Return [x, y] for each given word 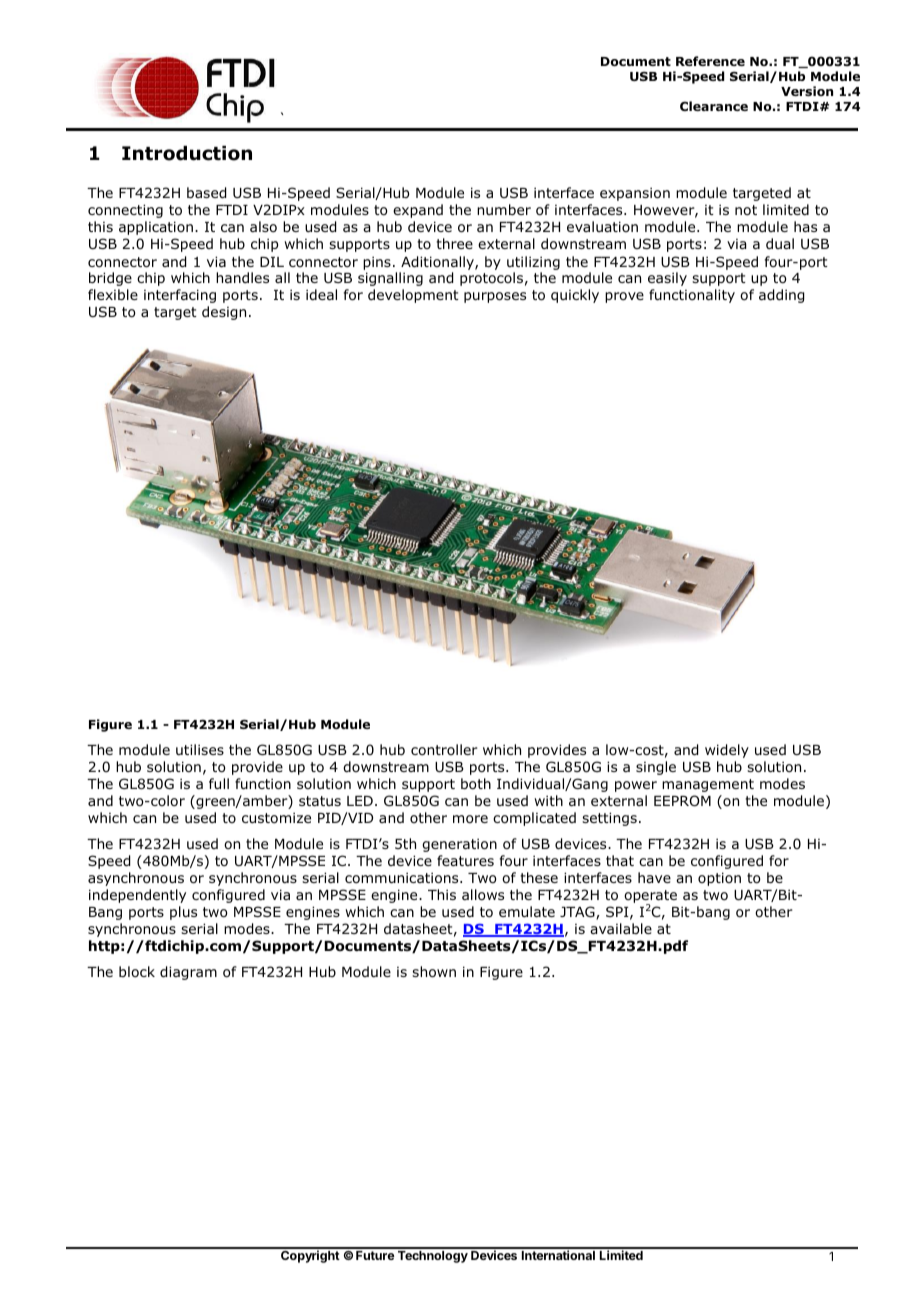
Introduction [187, 153]
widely [727, 751]
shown [434, 972]
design [224, 313]
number [504, 209]
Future [375, 1255]
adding [781, 296]
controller [444, 749]
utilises [200, 749]
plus [183, 913]
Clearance [714, 106]
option [719, 879]
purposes [495, 297]
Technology [433, 1257]
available [621, 928]
